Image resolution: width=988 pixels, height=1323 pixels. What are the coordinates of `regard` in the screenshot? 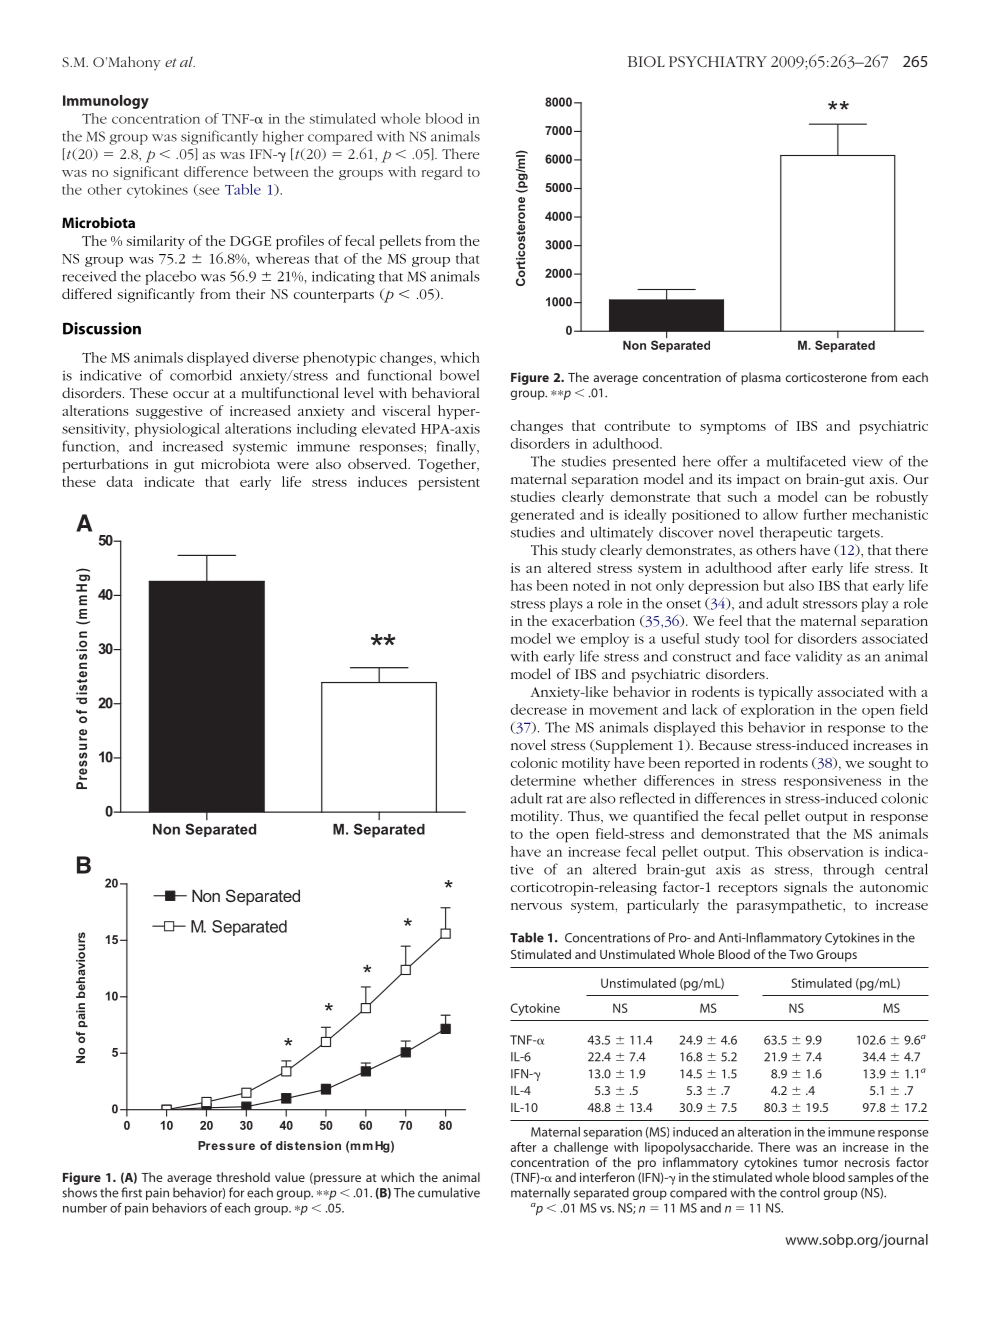 It's located at (442, 173).
